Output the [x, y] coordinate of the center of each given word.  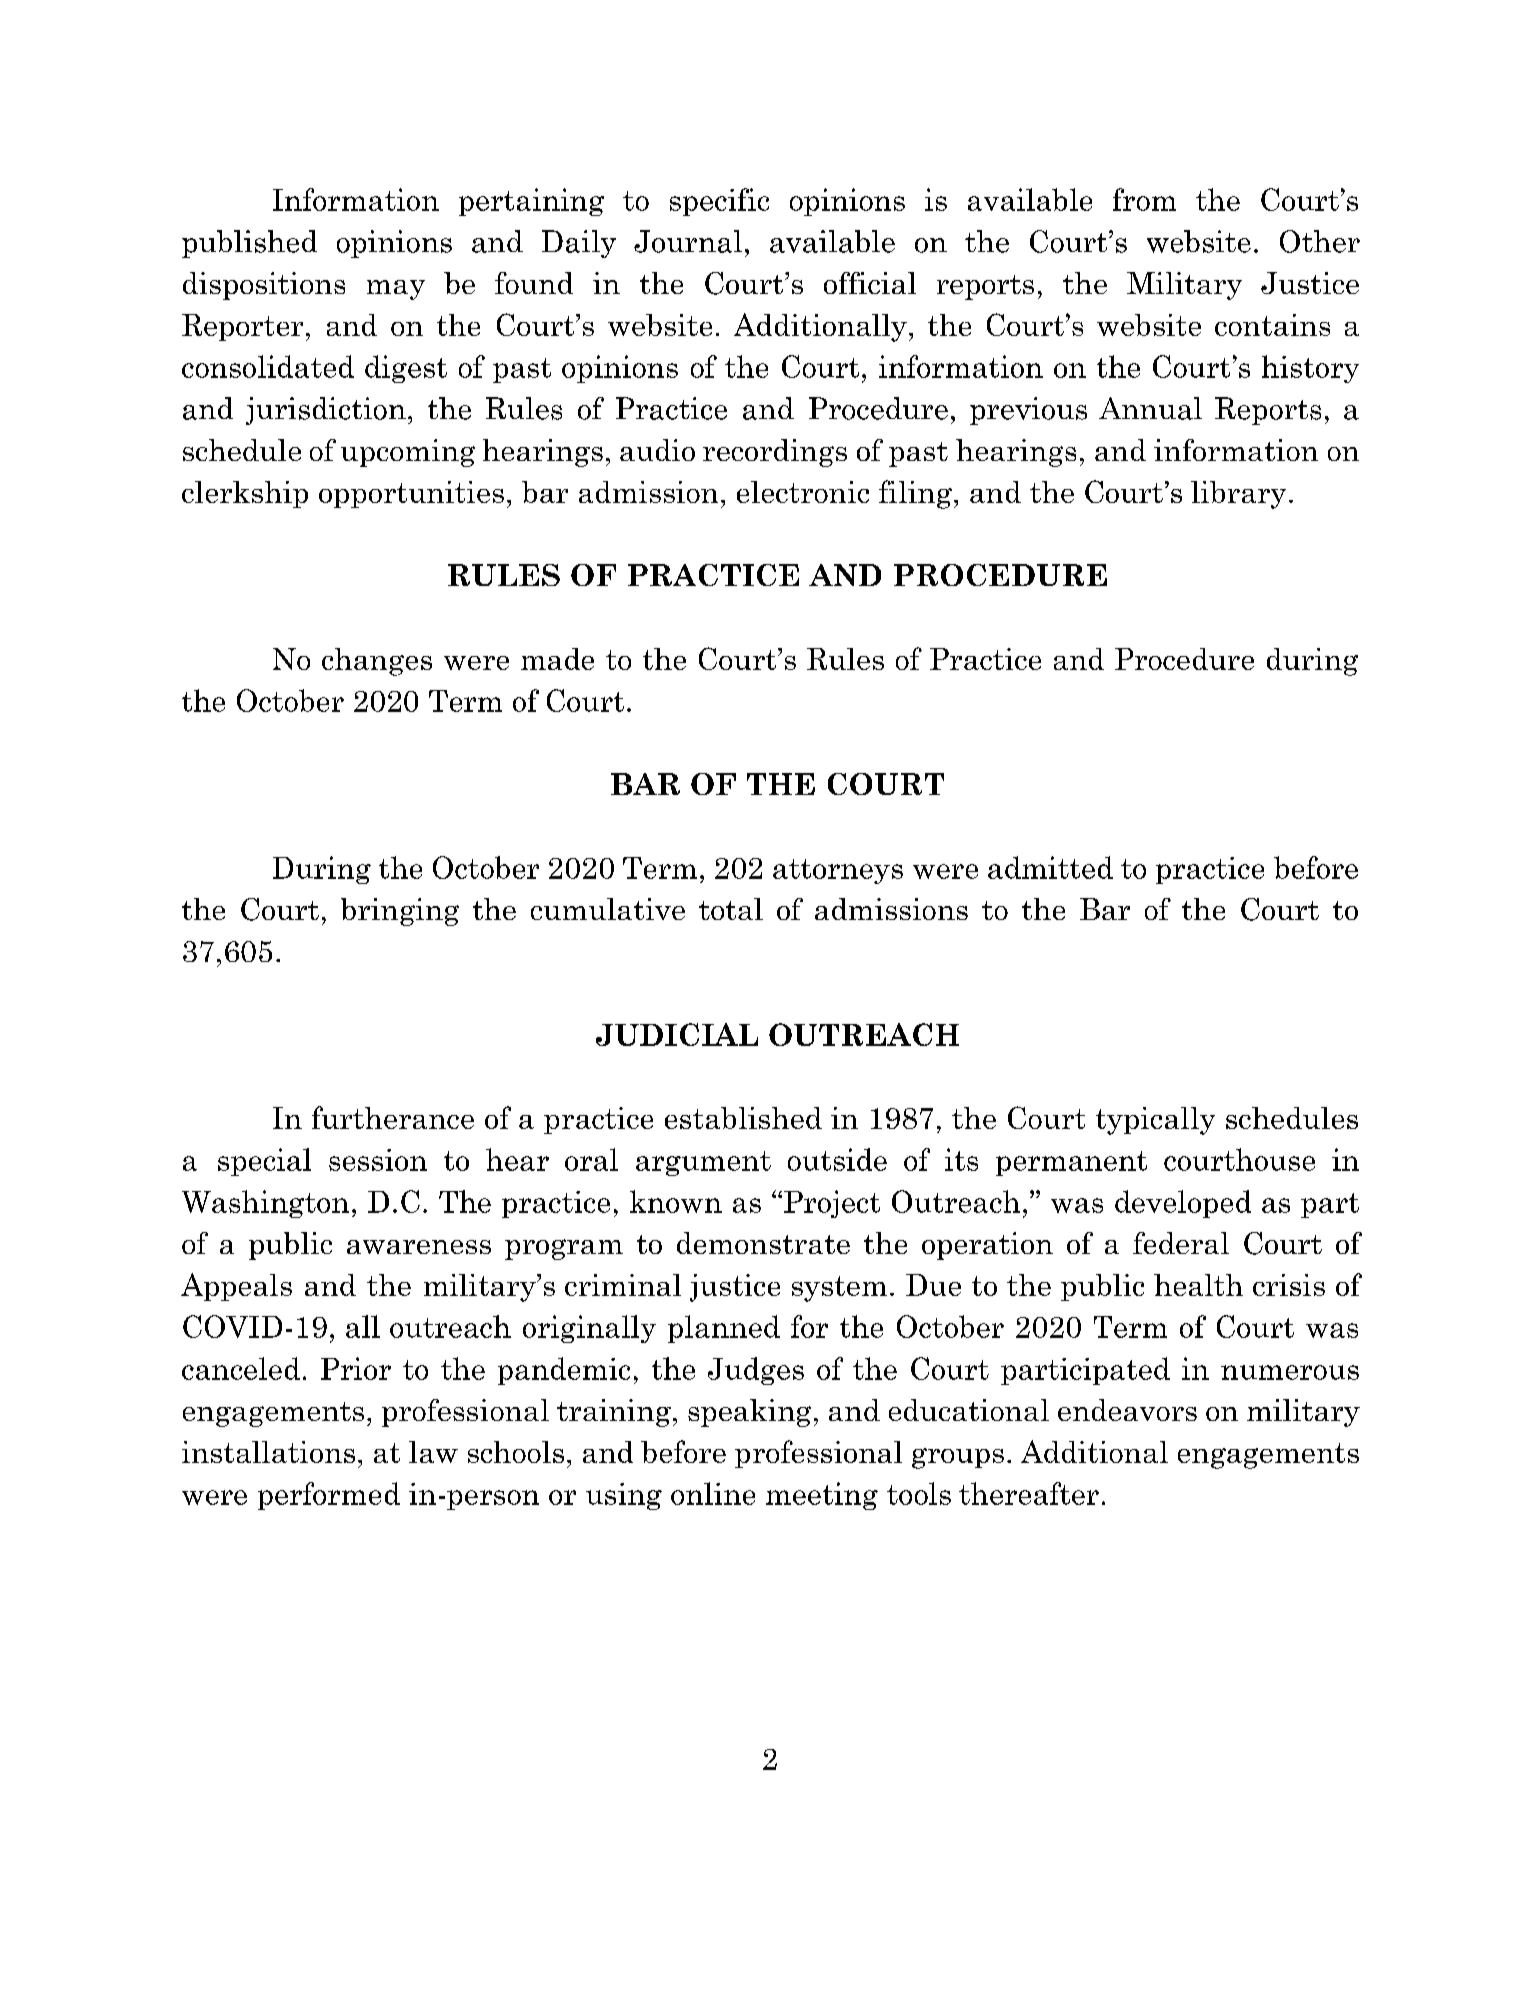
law [433, 1452]
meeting [822, 1496]
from [1144, 199]
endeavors [1127, 1410]
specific [719, 202]
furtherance [393, 1117]
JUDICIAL [677, 1034]
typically [1155, 1121]
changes [377, 662]
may [396, 290]
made [557, 659]
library [1238, 495]
